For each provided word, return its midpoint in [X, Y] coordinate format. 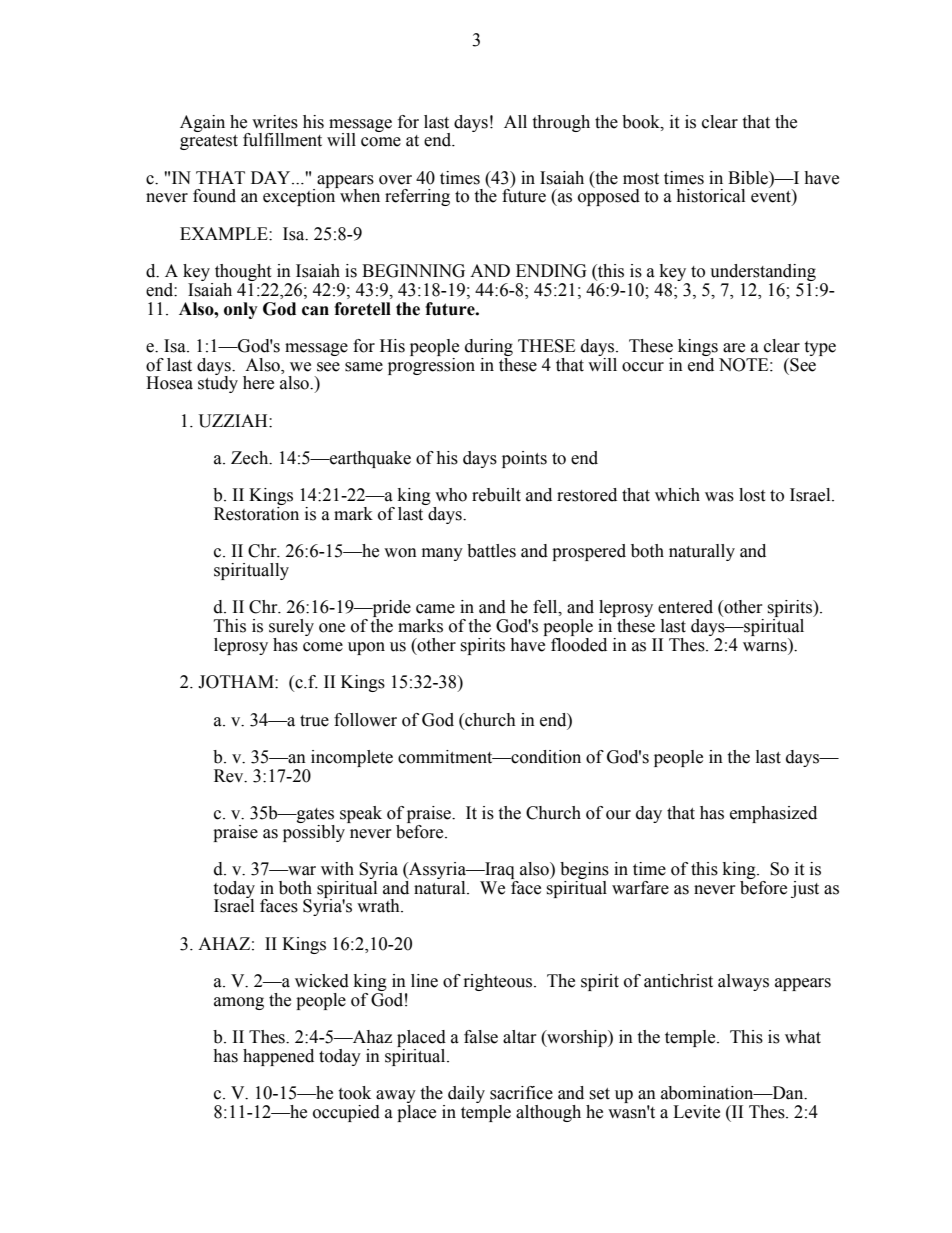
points [524, 459]
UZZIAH [234, 421]
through [561, 123]
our [618, 815]
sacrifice [521, 1093]
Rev [230, 776]
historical [710, 196]
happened [278, 1057]
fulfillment [282, 140]
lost [752, 495]
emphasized [773, 814]
